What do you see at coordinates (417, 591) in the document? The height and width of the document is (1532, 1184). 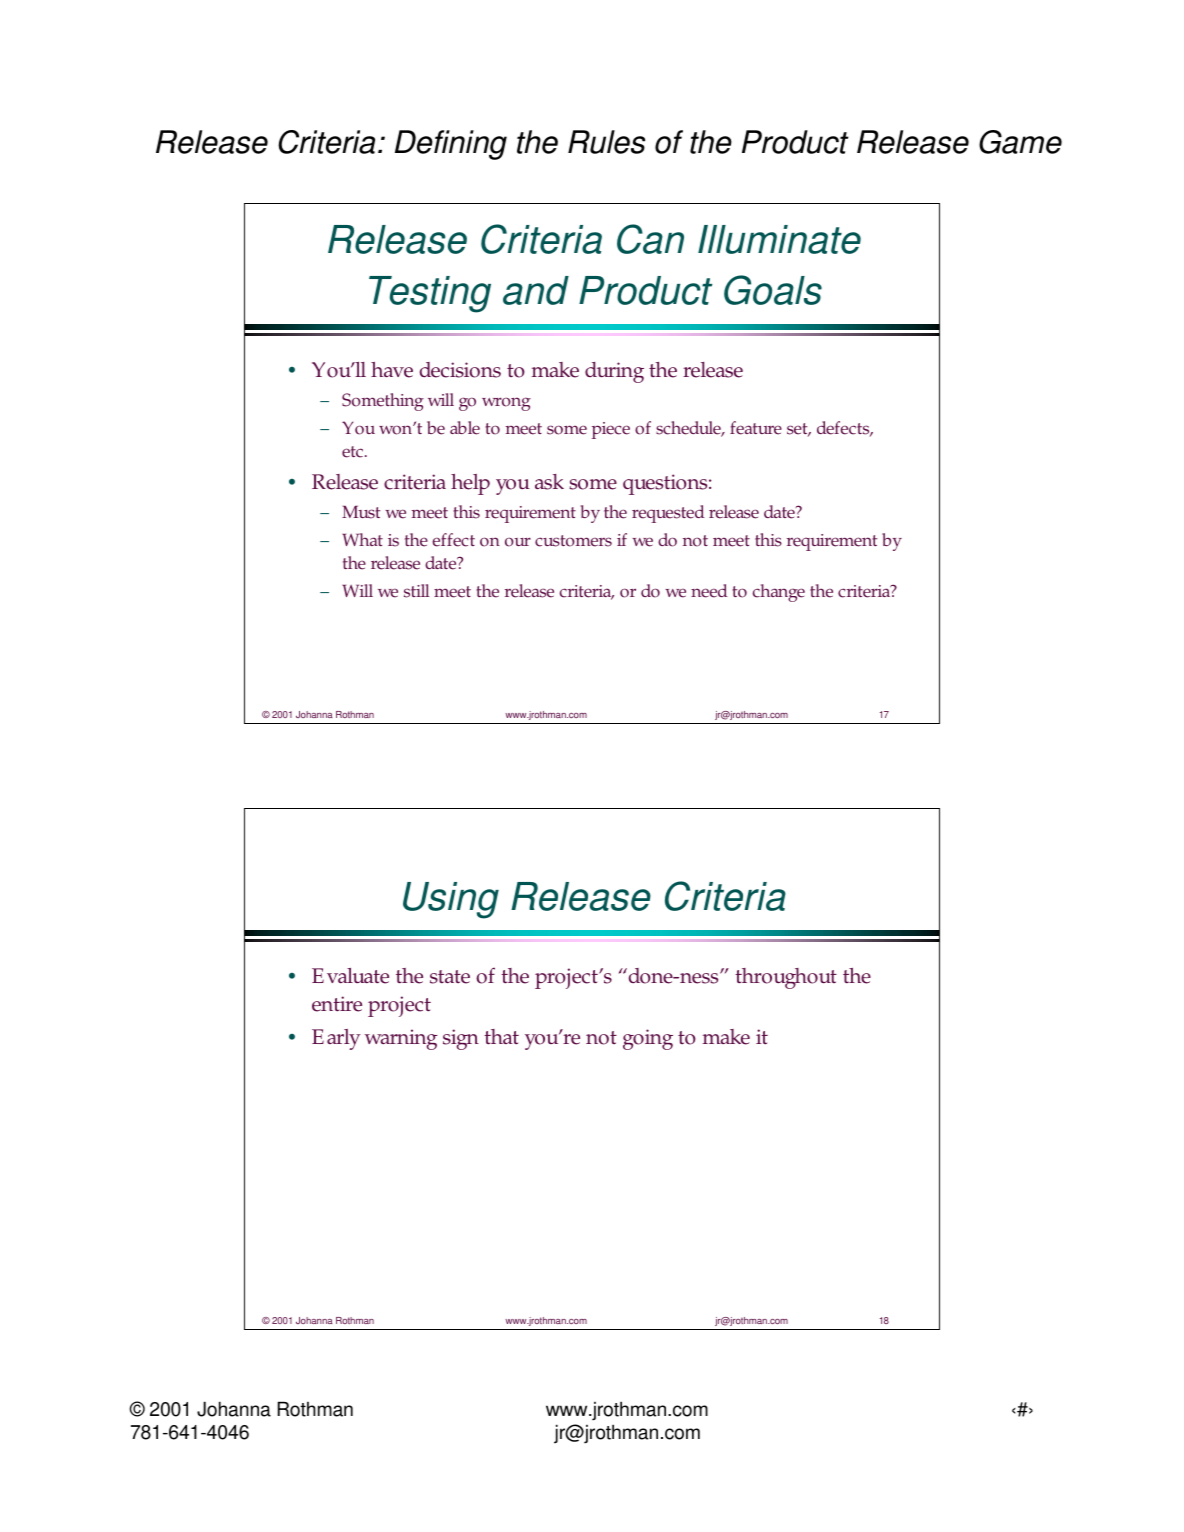 I see `still` at bounding box center [417, 591].
